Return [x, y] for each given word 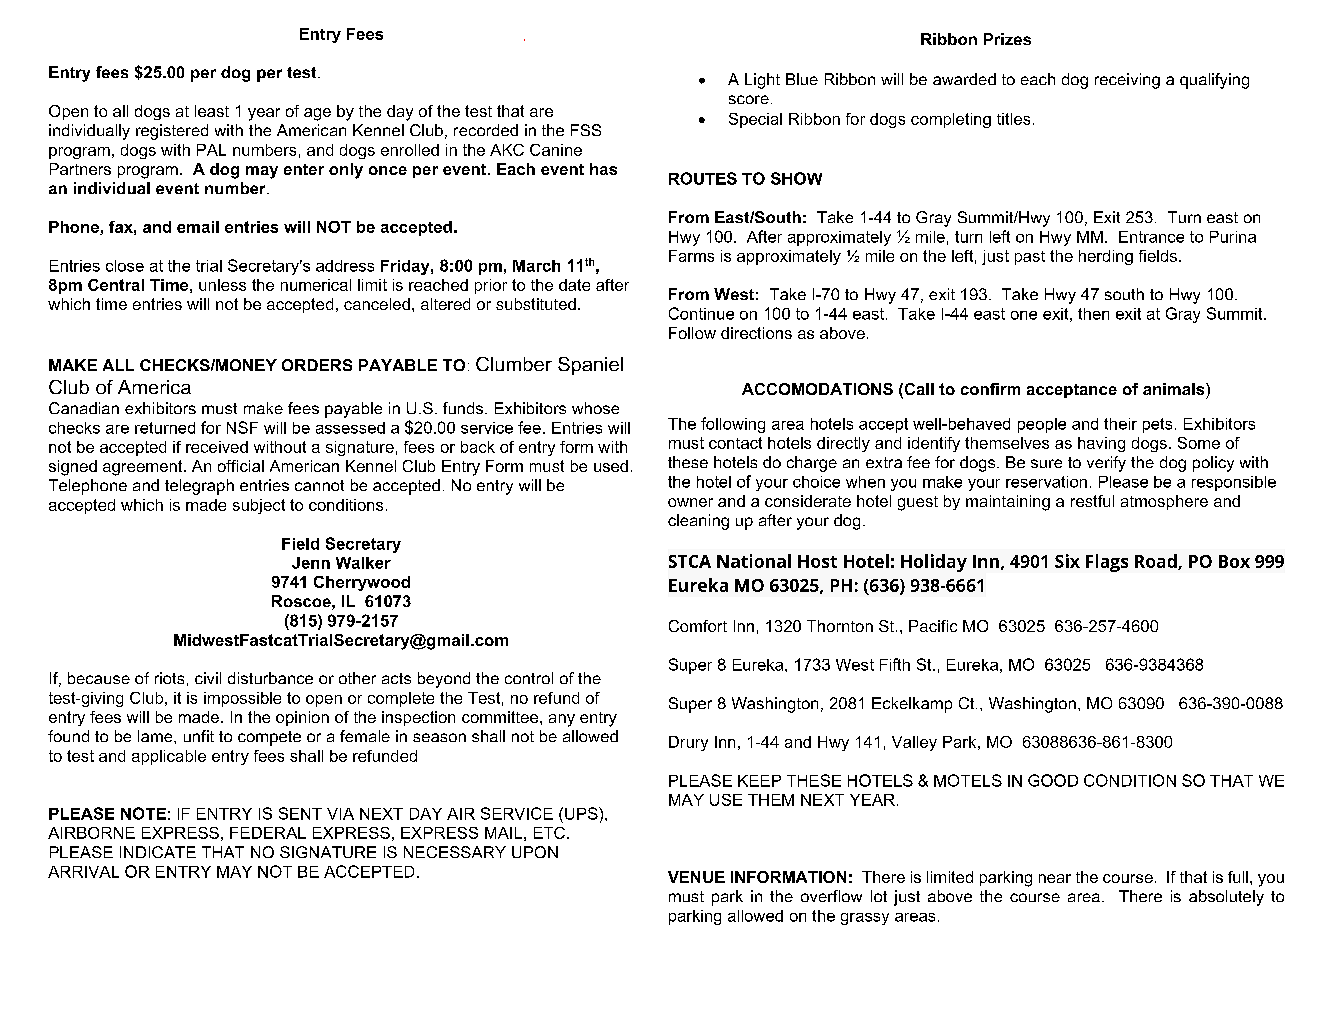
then [1093, 314]
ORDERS [317, 365]
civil [208, 678]
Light [762, 81]
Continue [701, 313]
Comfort [698, 626]
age [317, 114]
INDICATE [158, 852]
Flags [1107, 563]
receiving [1127, 81]
